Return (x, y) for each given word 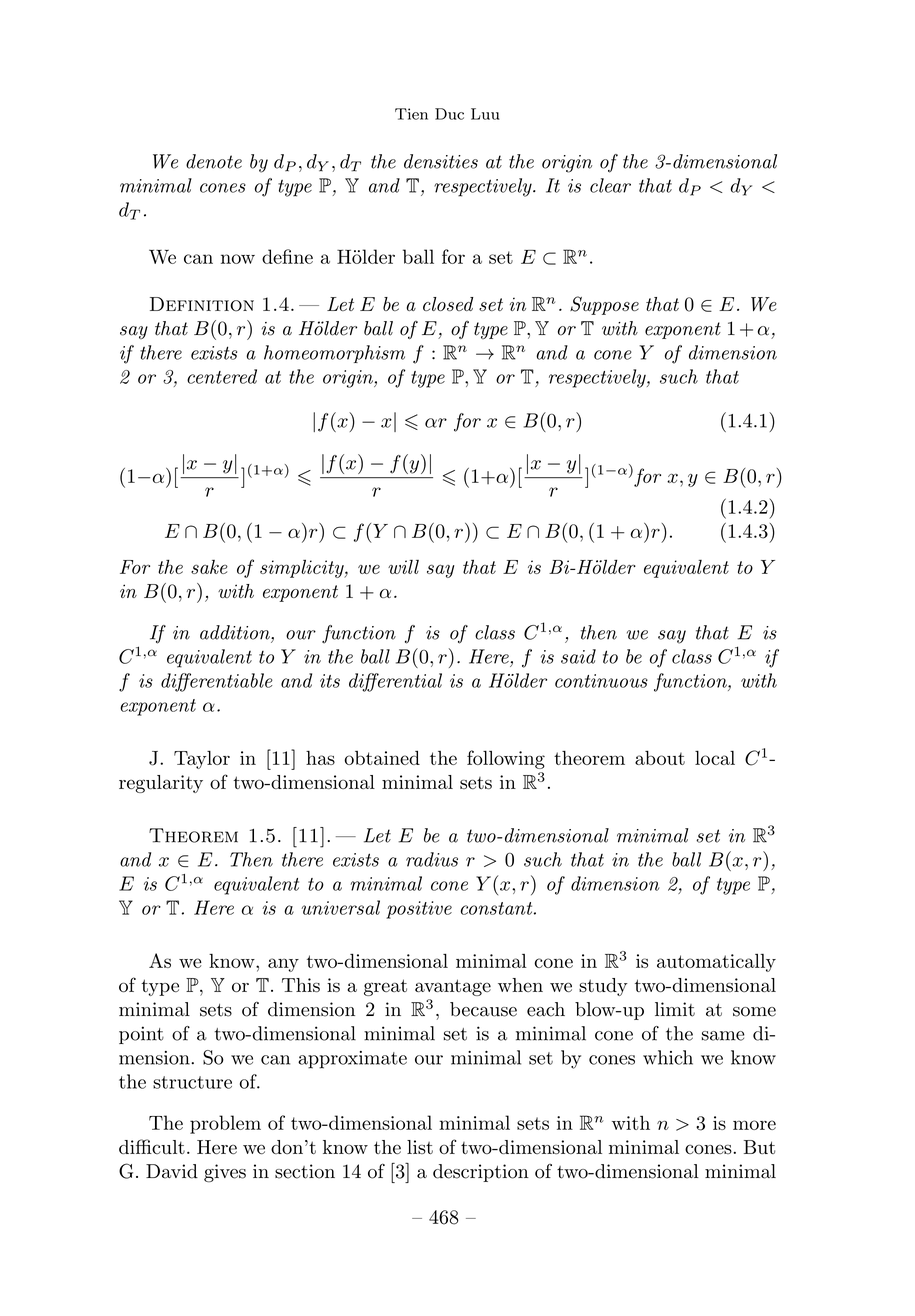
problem (225, 1124)
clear (610, 185)
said (578, 656)
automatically (716, 963)
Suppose (604, 305)
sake (209, 567)
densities (441, 161)
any (283, 965)
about (660, 758)
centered (222, 376)
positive (419, 910)
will (403, 567)
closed (448, 304)
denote (214, 161)
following (506, 759)
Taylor (202, 760)
